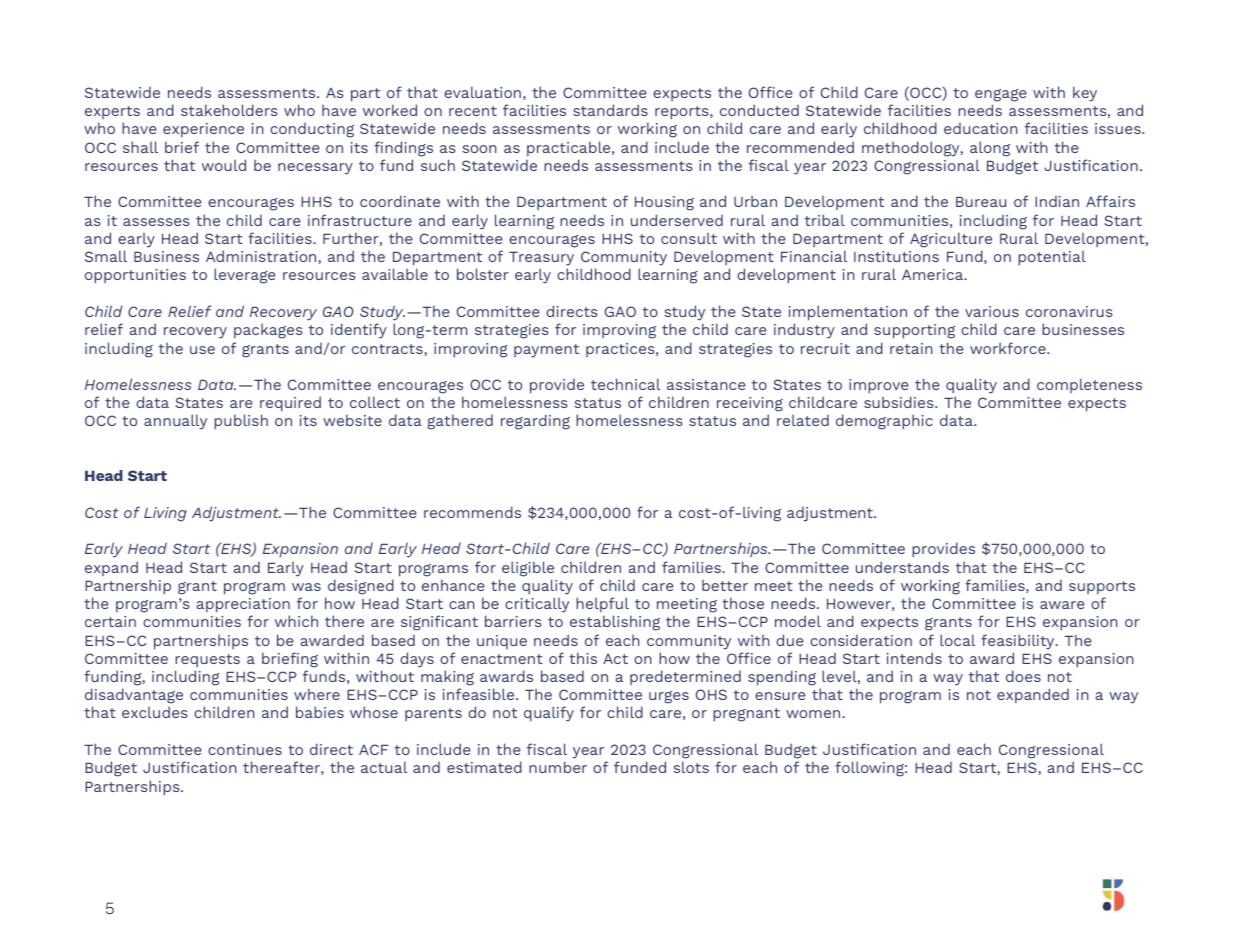 Image resolution: width=1233 pixels, height=952 pixels. Describe the element at coordinates (245, 749) in the document. I see `continues` at that location.
